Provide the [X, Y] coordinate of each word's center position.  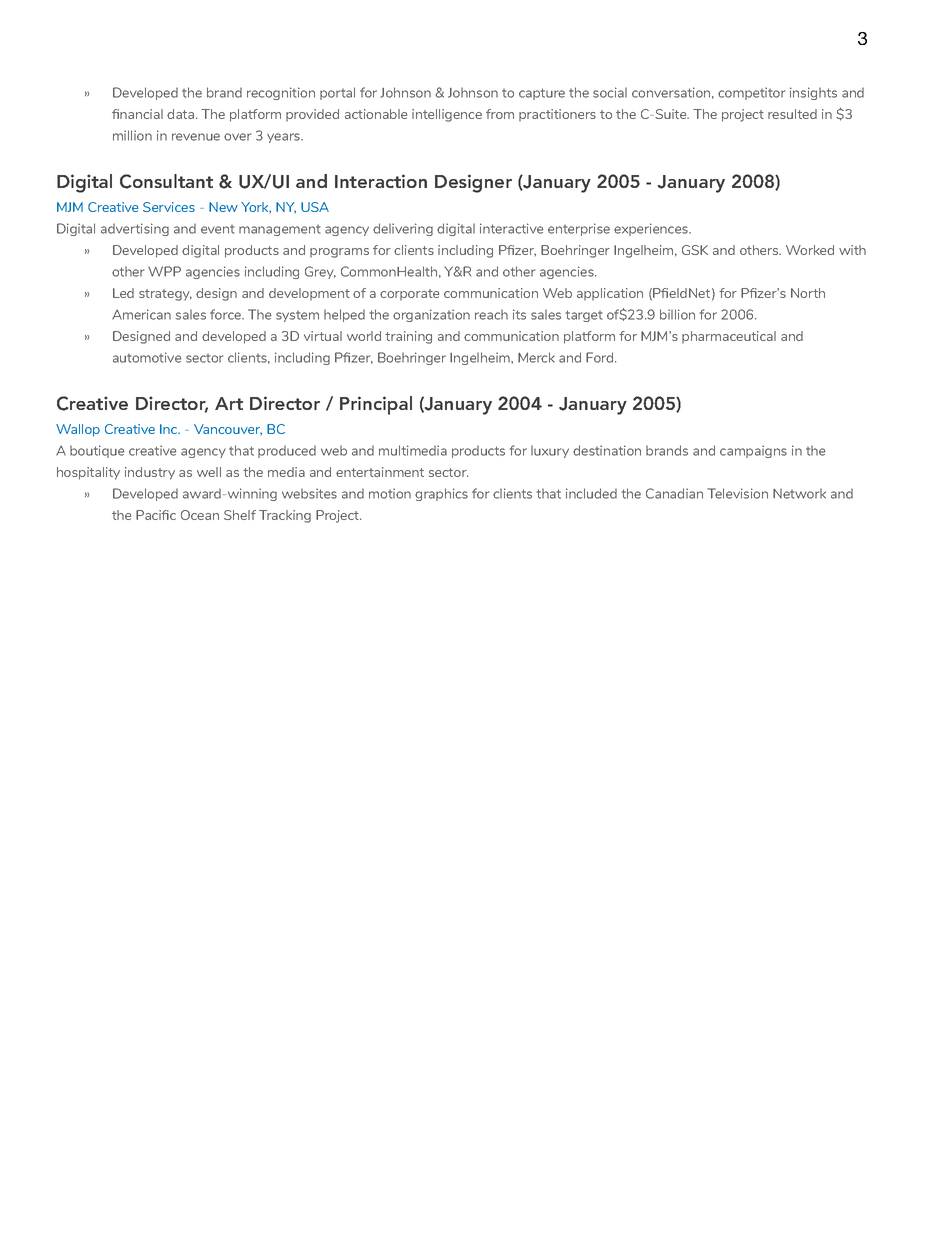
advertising [135, 229]
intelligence [447, 115]
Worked [810, 250]
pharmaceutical [729, 337]
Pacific [156, 515]
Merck [536, 357]
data [182, 114]
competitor [751, 93]
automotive [147, 357]
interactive [511, 228]
